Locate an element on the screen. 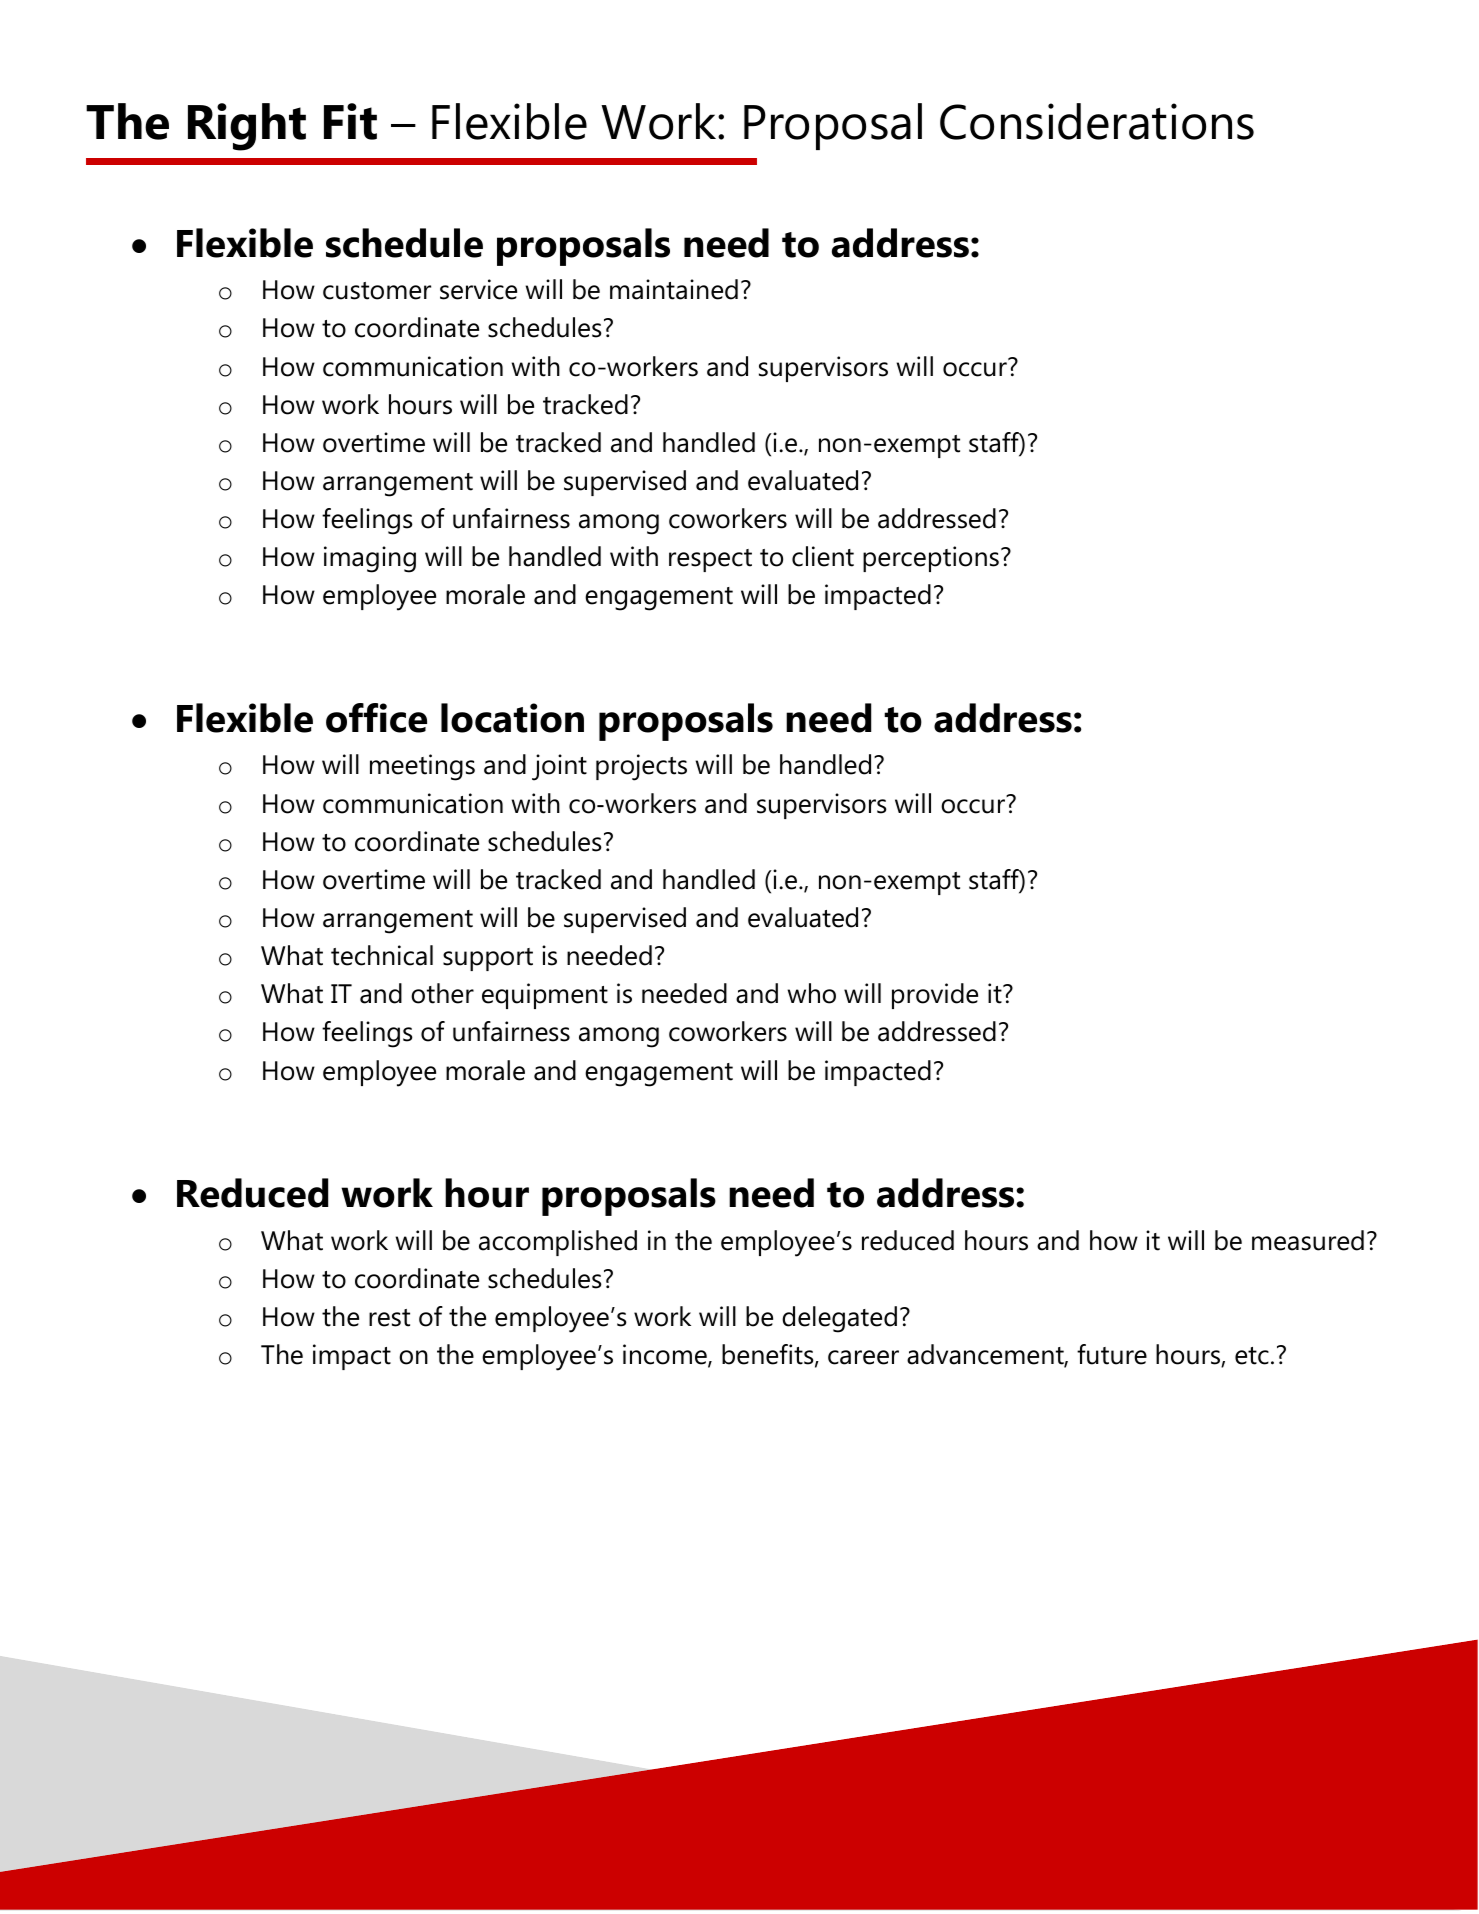 This screenshot has width=1479, height=1914. technical is located at coordinates (382, 955).
